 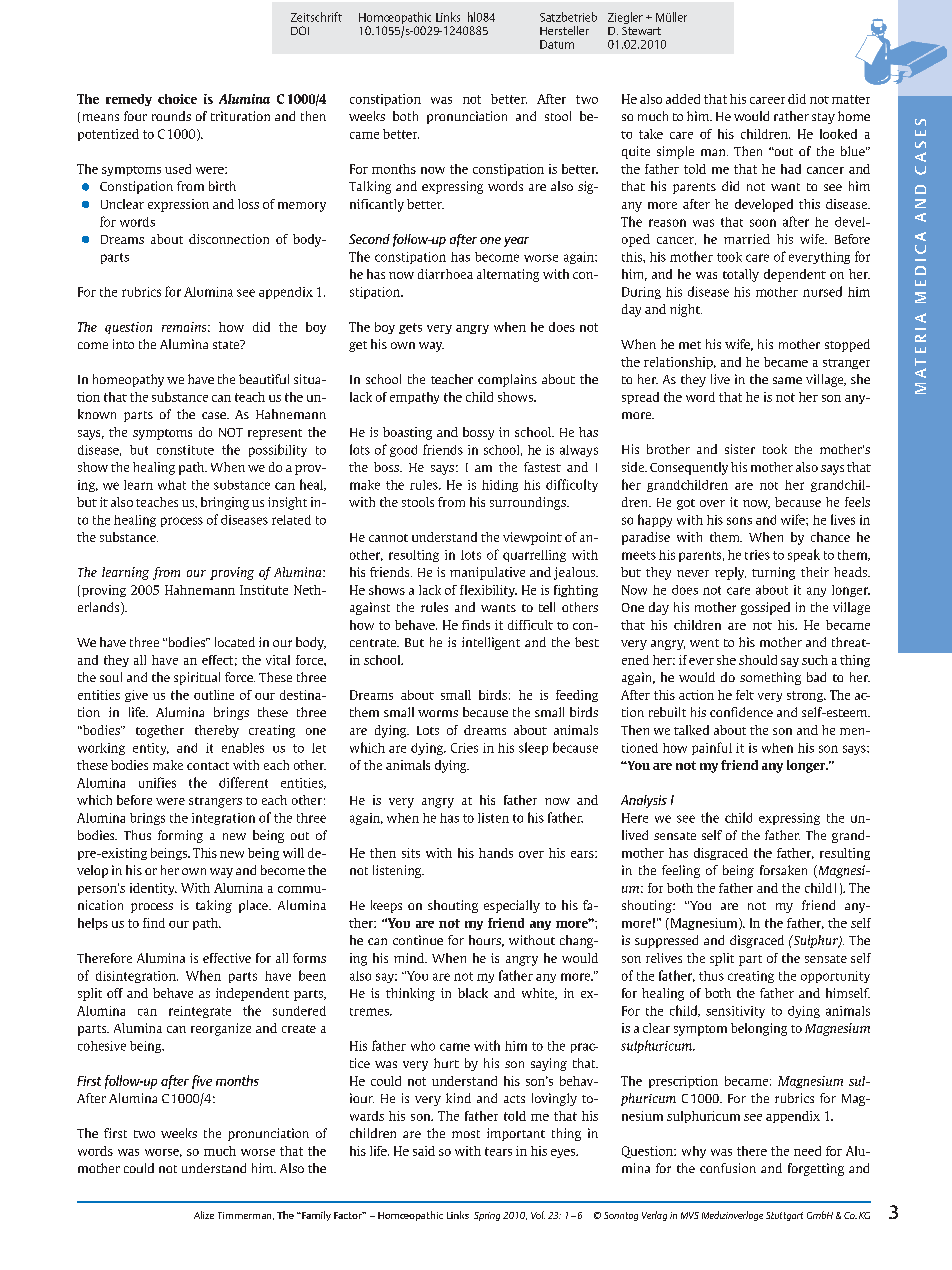 What do you see at coordinates (683, 99) in the screenshot?
I see `added` at bounding box center [683, 99].
